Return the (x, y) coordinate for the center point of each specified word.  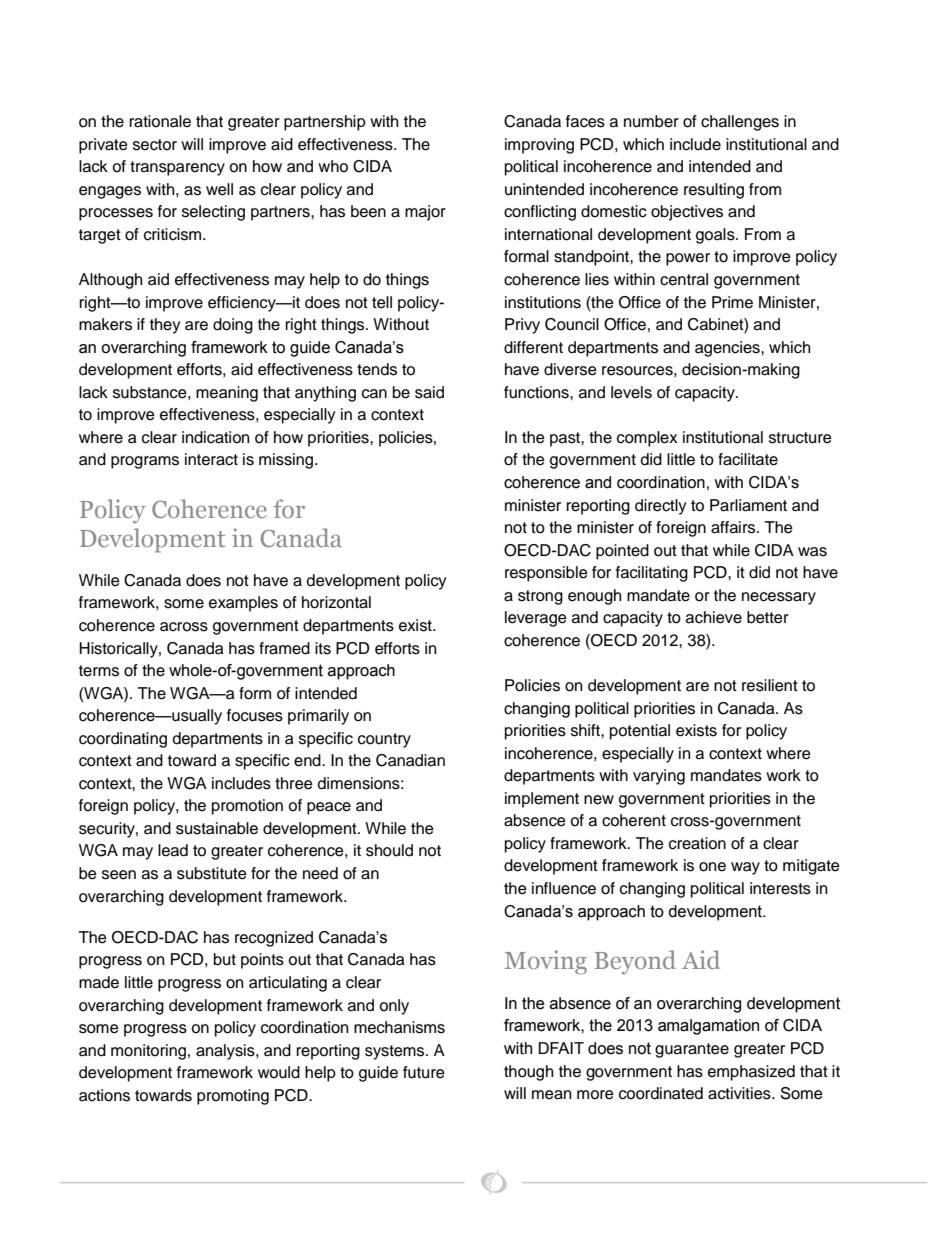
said (429, 392)
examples (243, 604)
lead (173, 850)
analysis (226, 1052)
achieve (714, 617)
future (424, 1072)
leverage (536, 619)
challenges (740, 123)
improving (539, 146)
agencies (728, 349)
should (389, 850)
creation (697, 843)
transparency (177, 168)
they (165, 326)
